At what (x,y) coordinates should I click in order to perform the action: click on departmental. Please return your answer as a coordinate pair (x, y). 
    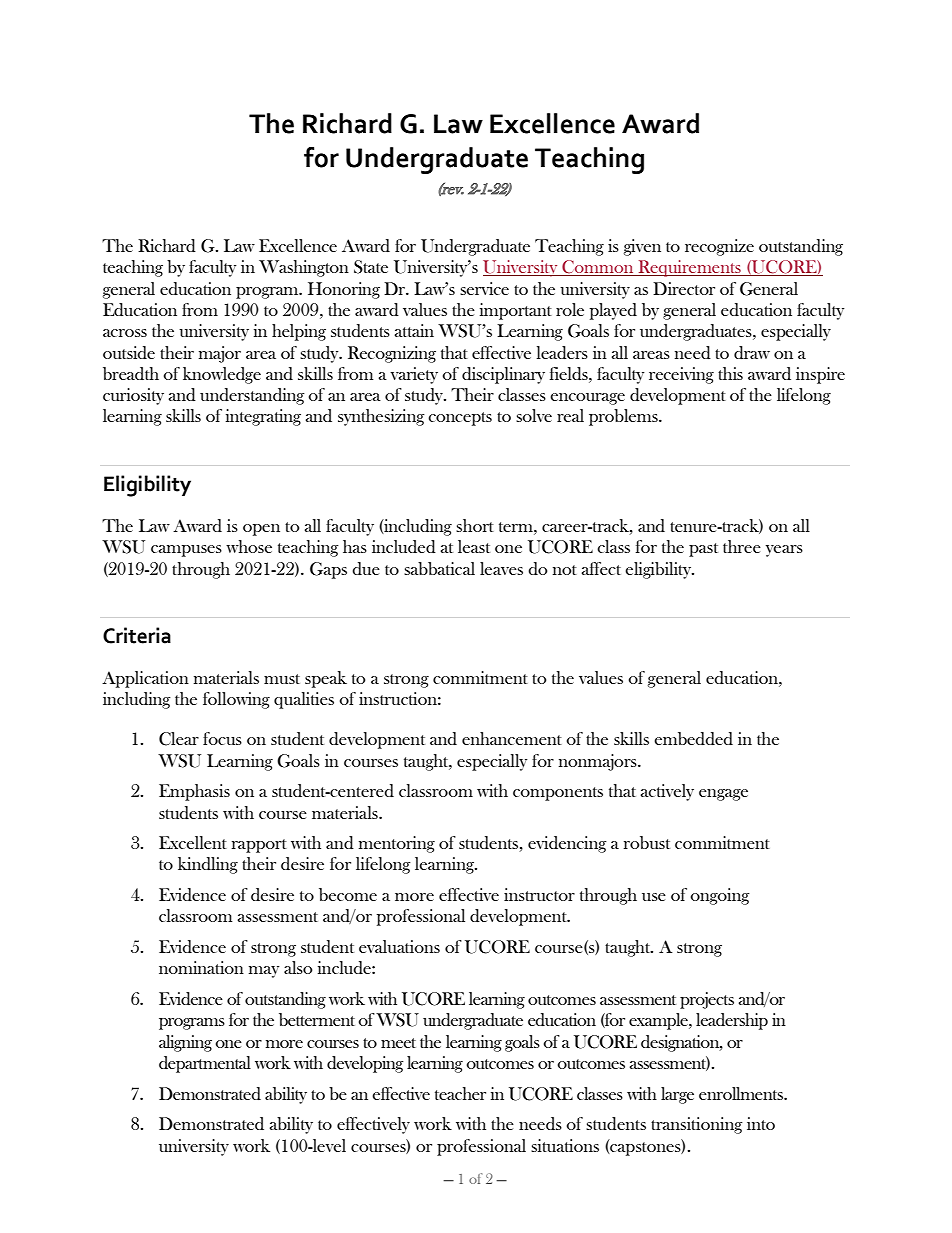
    Looking at the image, I should click on (205, 1064).
